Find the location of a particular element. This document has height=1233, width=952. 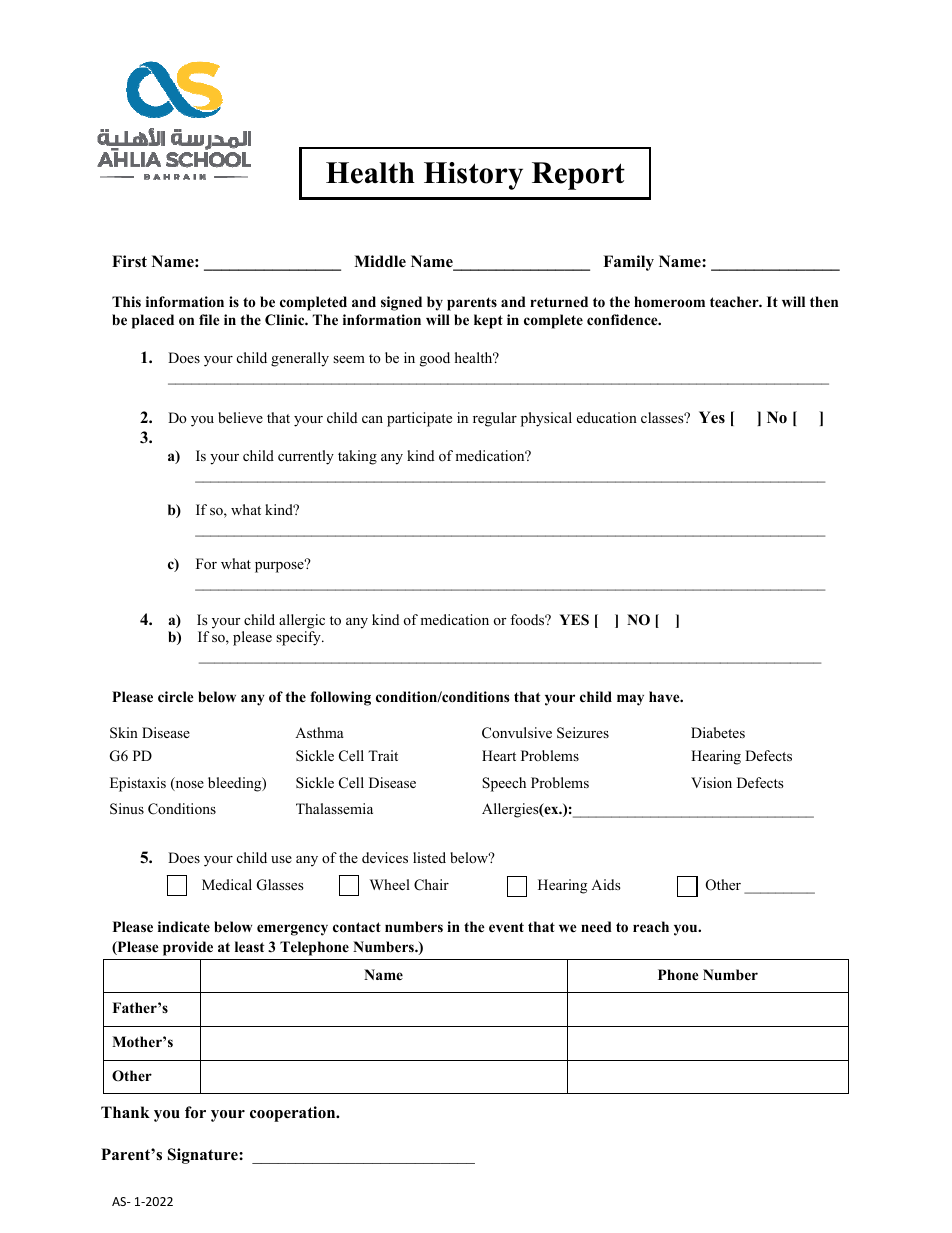

regular is located at coordinates (495, 419).
